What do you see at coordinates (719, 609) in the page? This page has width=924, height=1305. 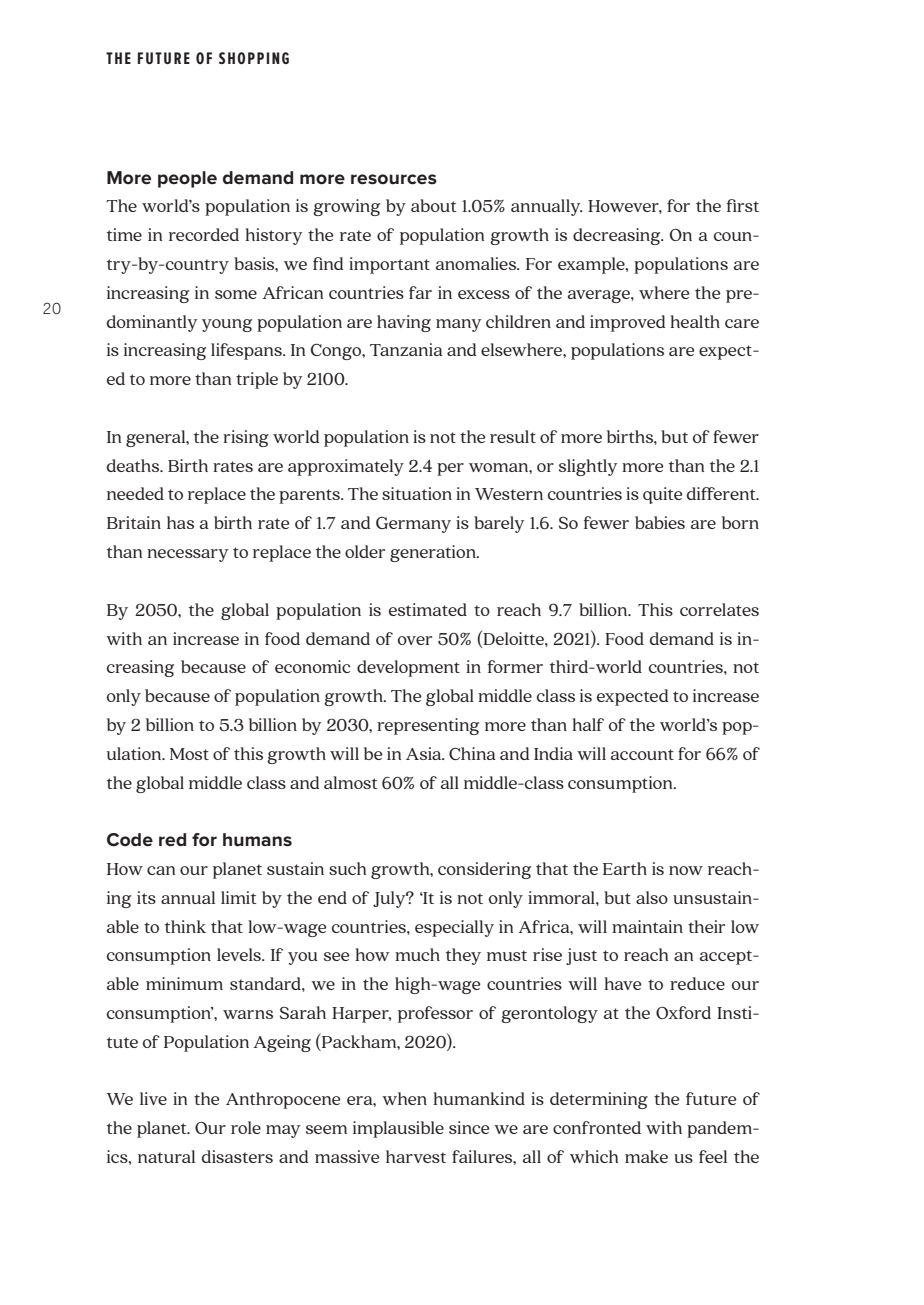 I see `correlates` at bounding box center [719, 609].
